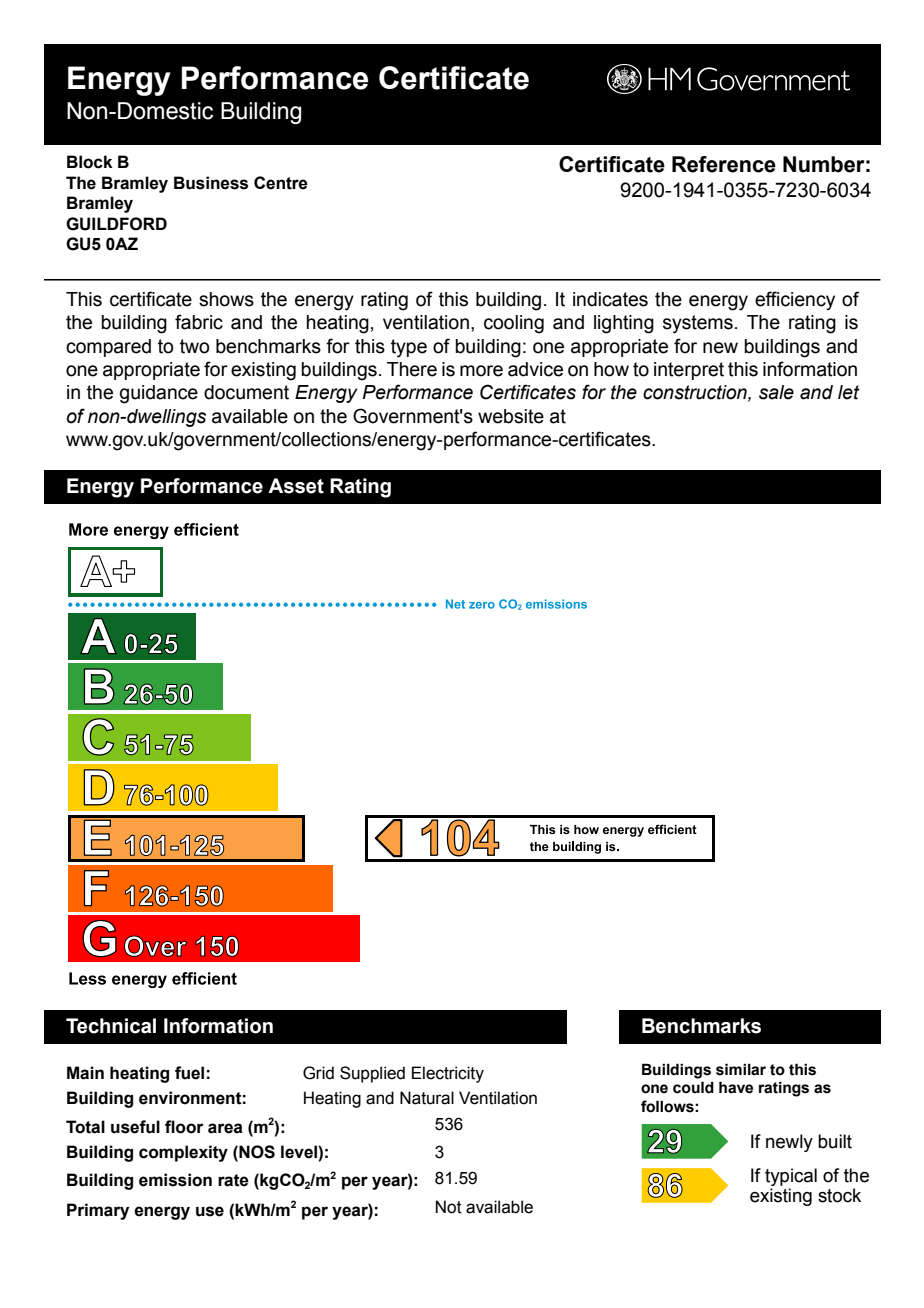 Image resolution: width=924 pixels, height=1308 pixels. What do you see at coordinates (296, 486) in the screenshot?
I see `Asset` at bounding box center [296, 486].
